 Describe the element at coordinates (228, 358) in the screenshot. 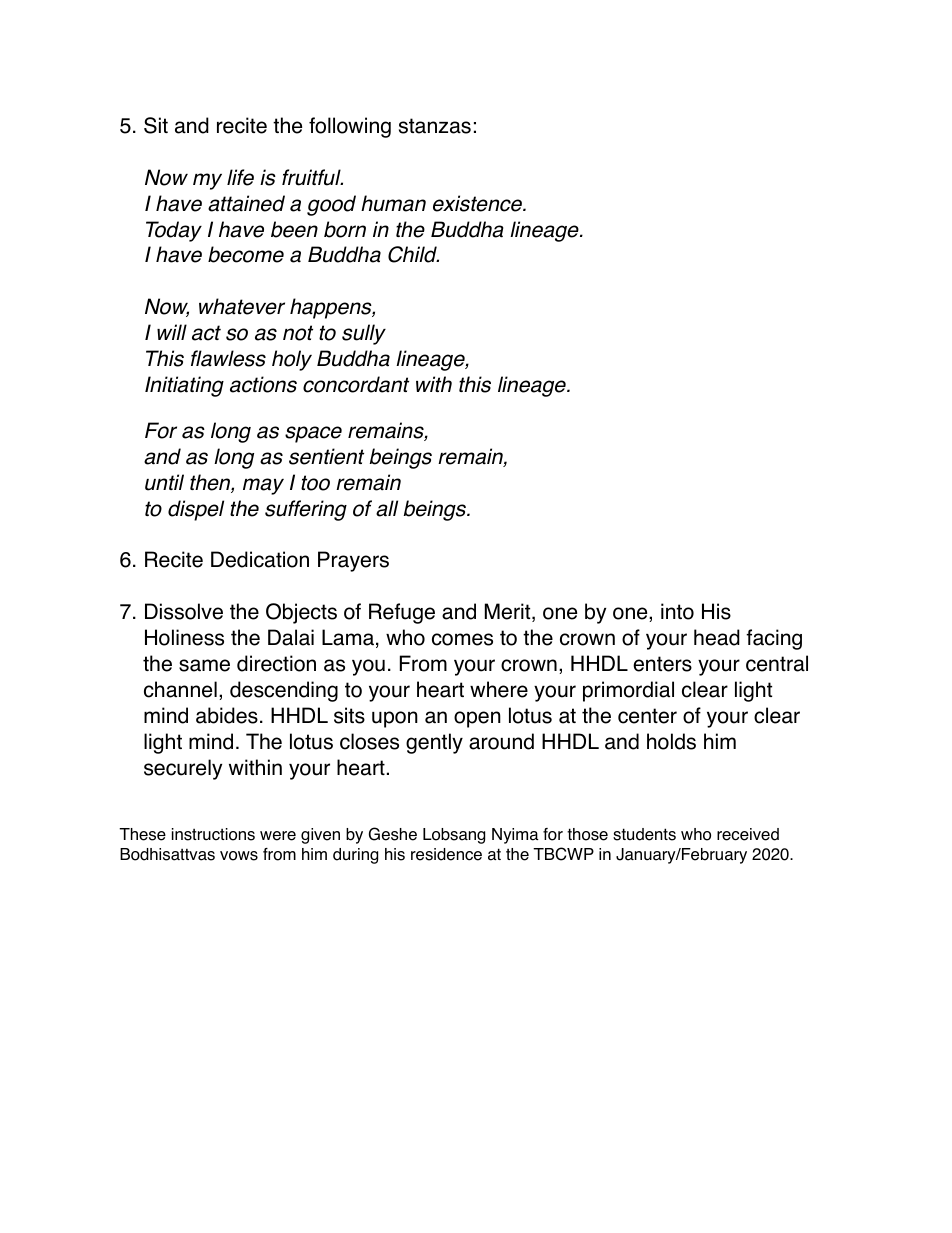

I see `flawless` at that location.
